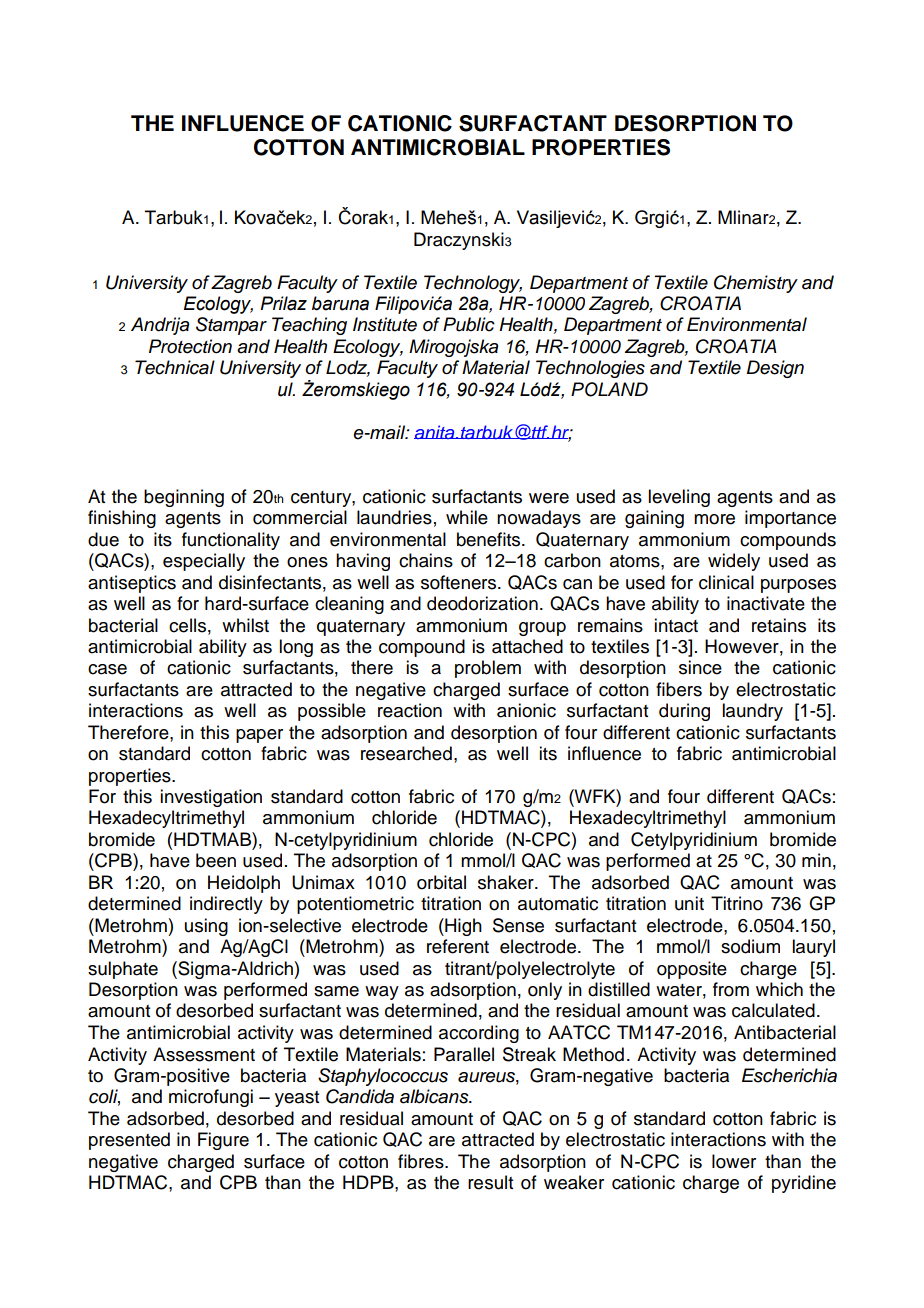 The height and width of the page is (1308, 924). I want to click on Public, so click(469, 324).
